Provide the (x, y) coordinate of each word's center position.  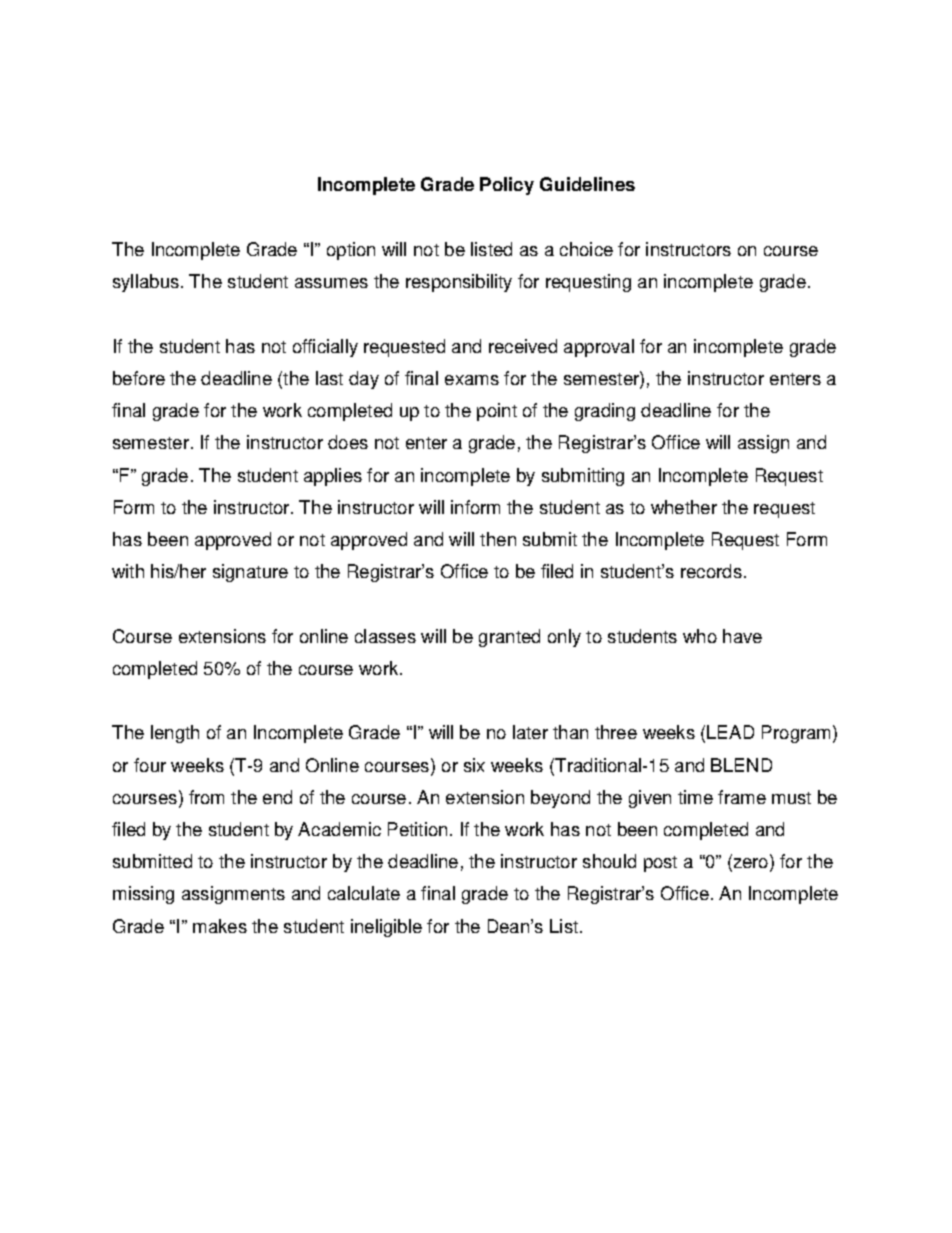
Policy (507, 186)
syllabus (146, 283)
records (711, 571)
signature (250, 573)
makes (220, 926)
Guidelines (587, 184)
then (498, 539)
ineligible (386, 928)
